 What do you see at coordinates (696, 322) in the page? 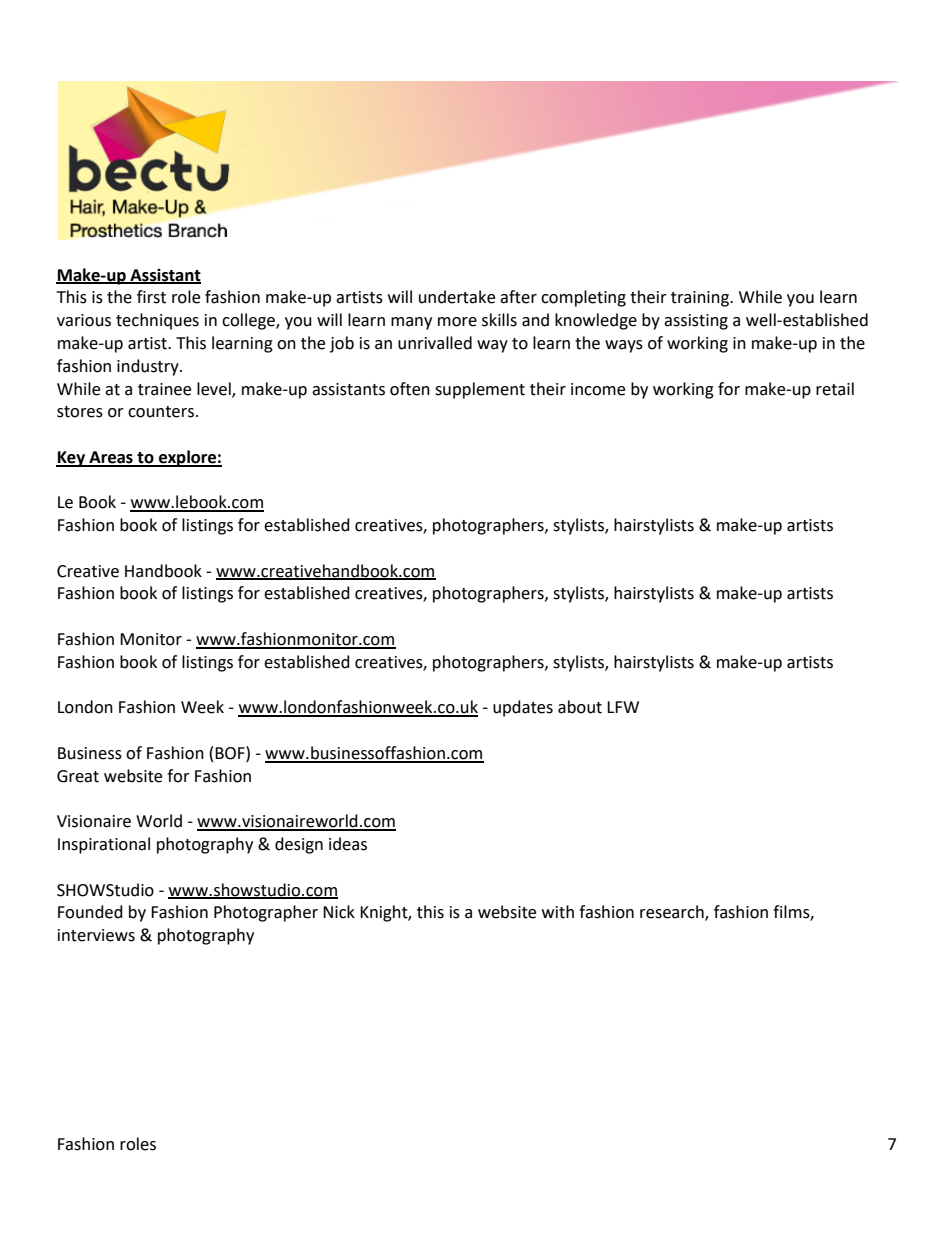
I see `assisting` at bounding box center [696, 322].
